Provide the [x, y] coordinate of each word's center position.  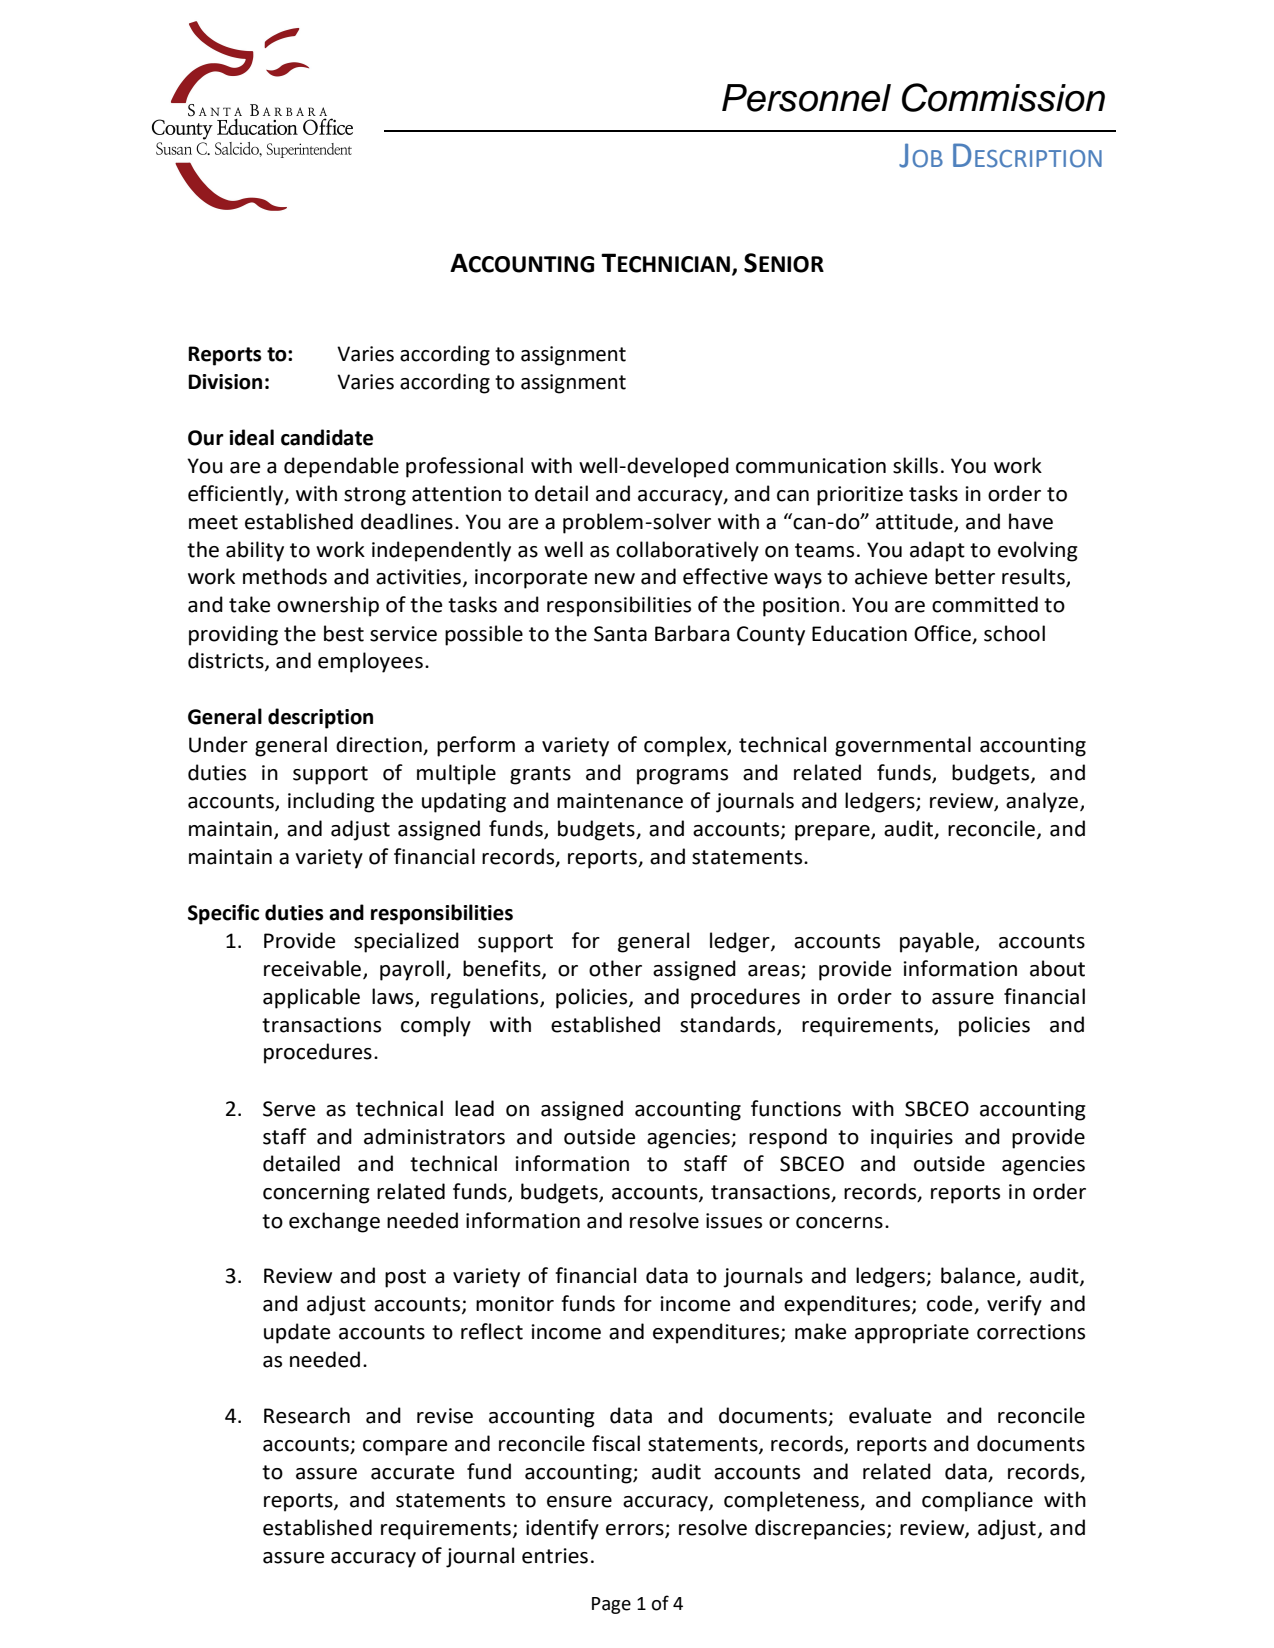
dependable [341, 467]
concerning [316, 1194]
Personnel [806, 98]
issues [734, 1221]
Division [225, 382]
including [331, 802]
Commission [1003, 97]
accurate [412, 1472]
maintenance [620, 801]
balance [979, 1276]
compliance [977, 1501]
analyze [1043, 802]
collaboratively [687, 551]
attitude [915, 522]
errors [636, 1530]
